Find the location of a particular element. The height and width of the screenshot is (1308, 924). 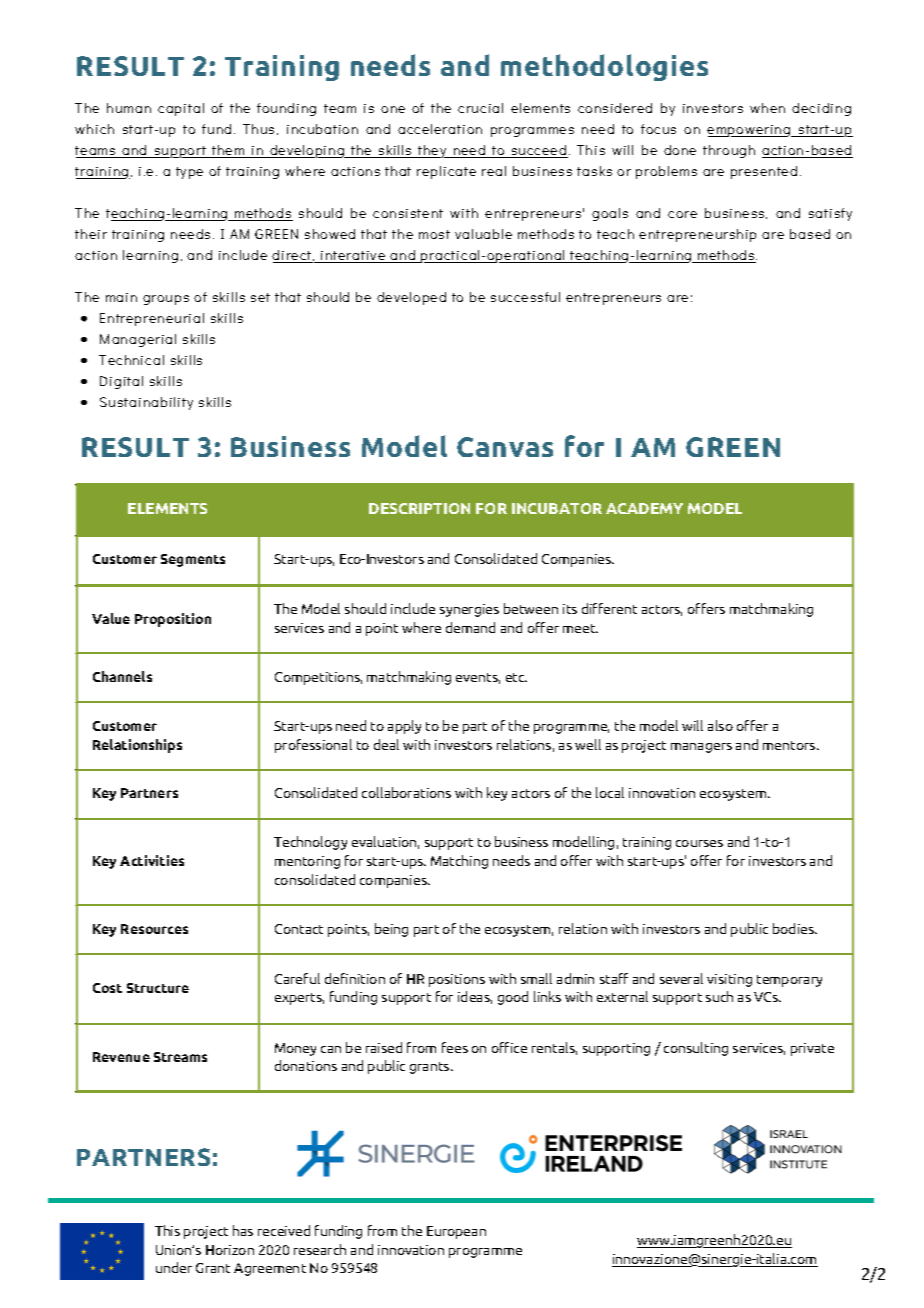

crucial is located at coordinates (480, 108).
